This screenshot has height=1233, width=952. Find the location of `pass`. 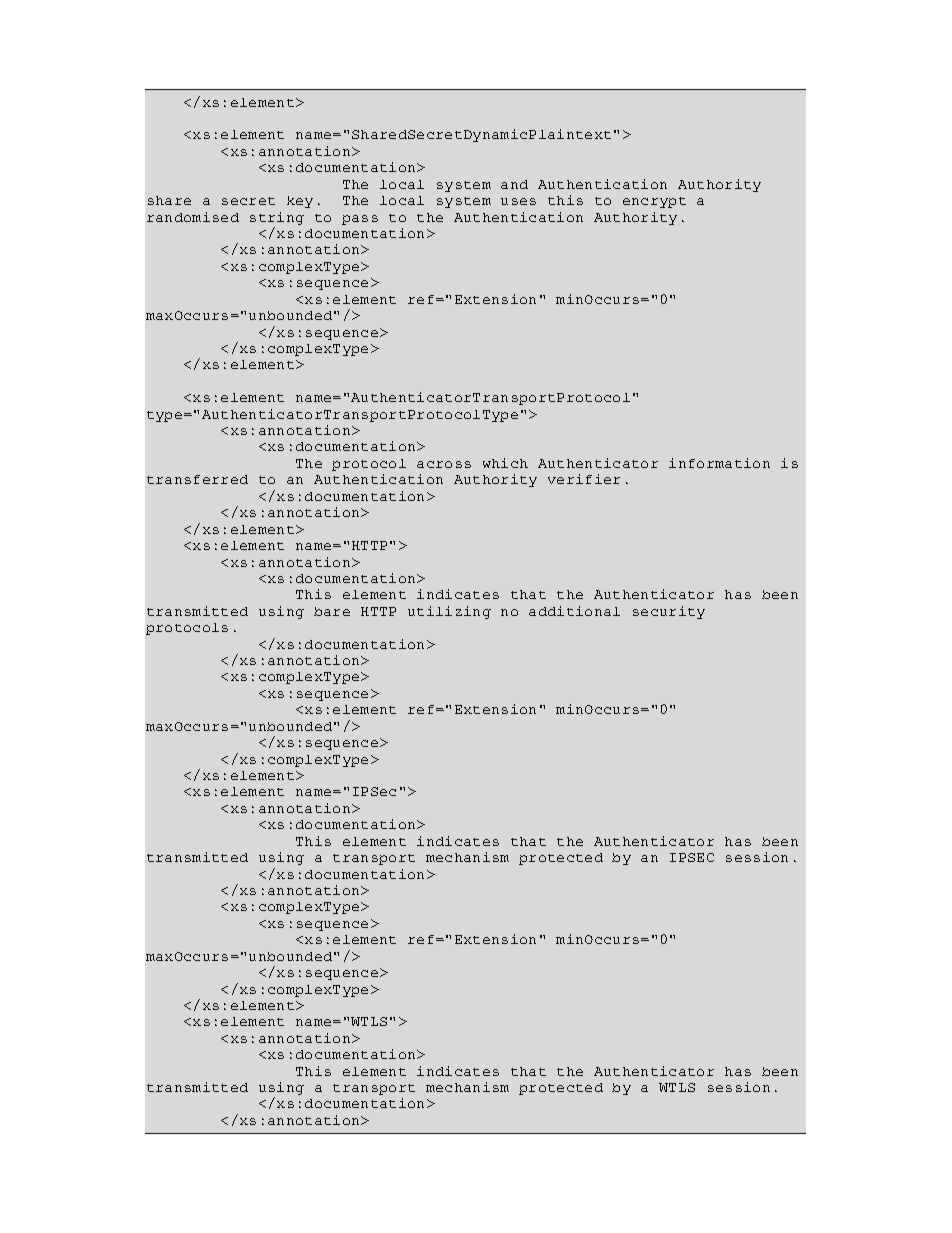

pass is located at coordinates (360, 220).
